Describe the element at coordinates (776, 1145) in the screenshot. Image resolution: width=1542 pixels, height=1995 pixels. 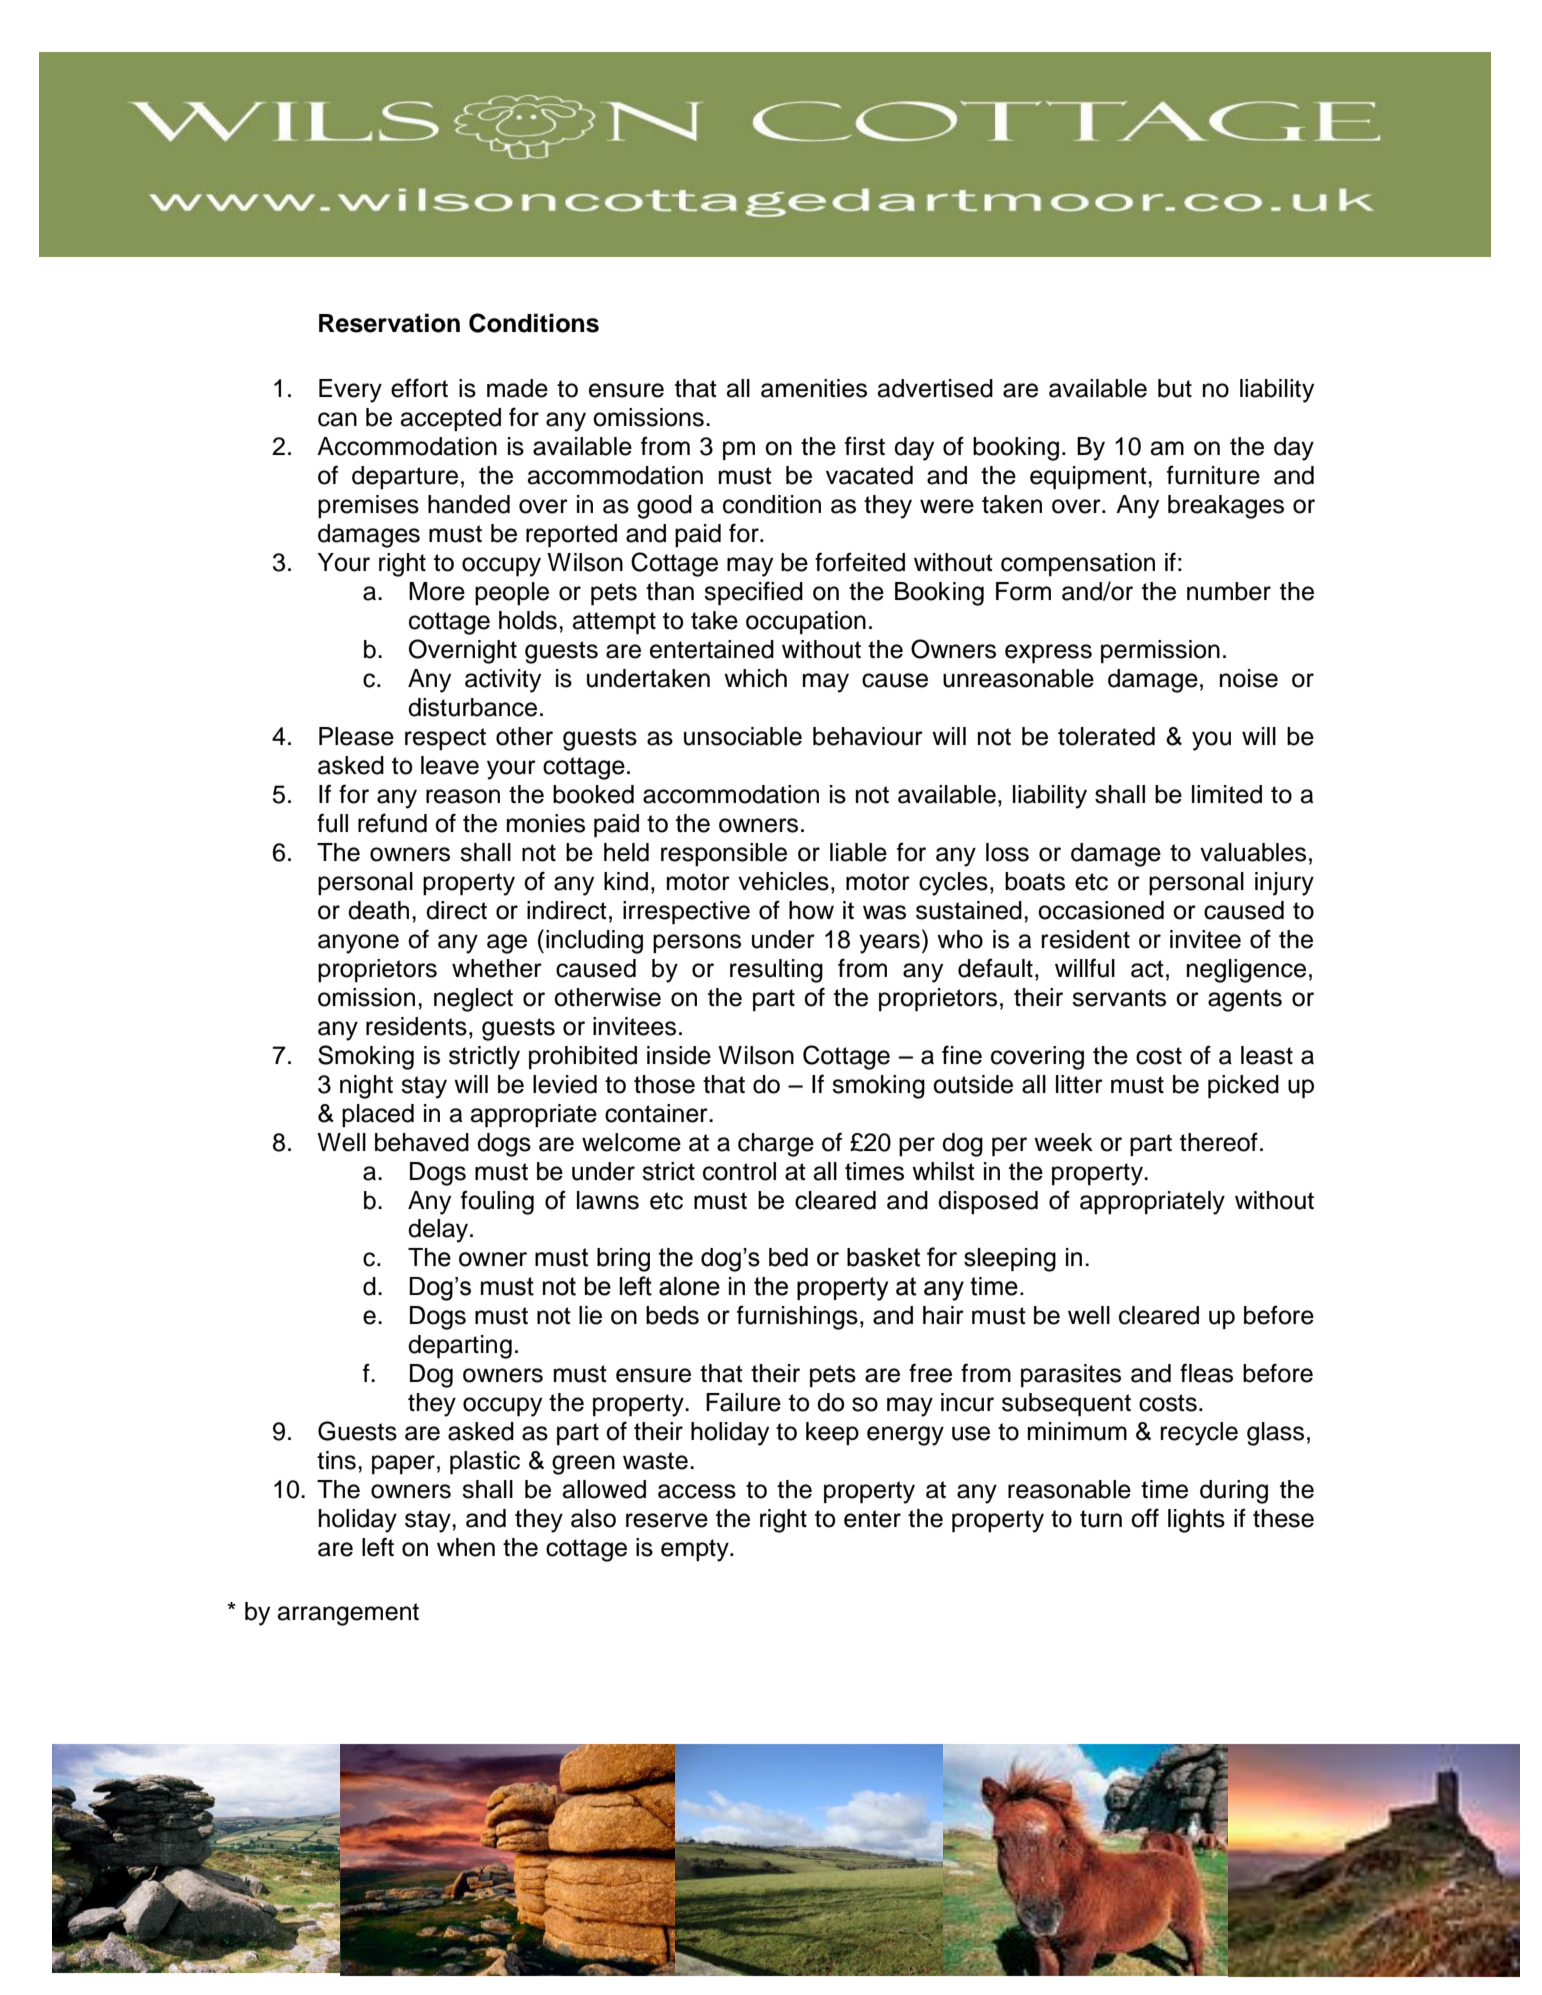
I see `charge` at that location.
